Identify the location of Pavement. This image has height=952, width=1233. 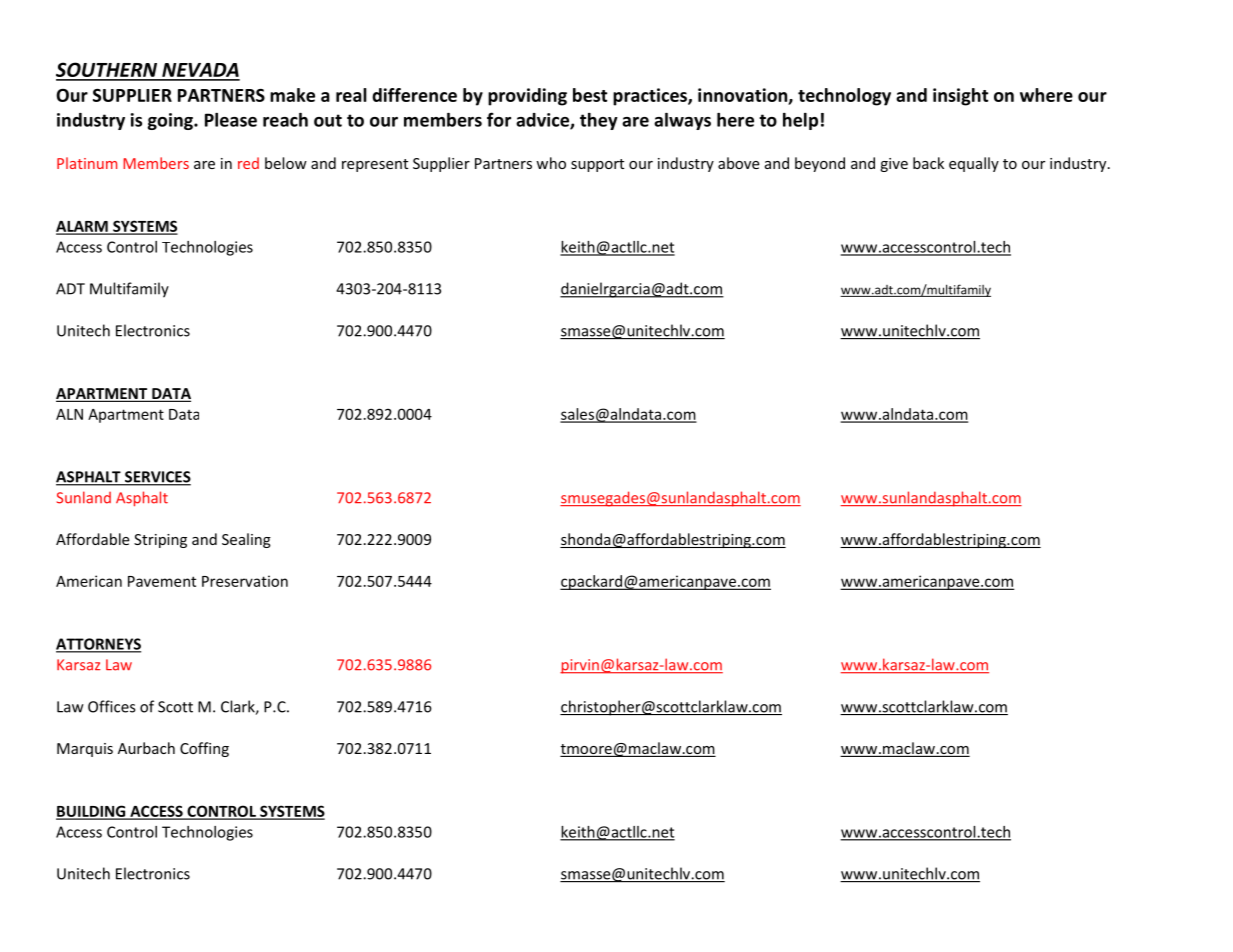
(162, 581).
